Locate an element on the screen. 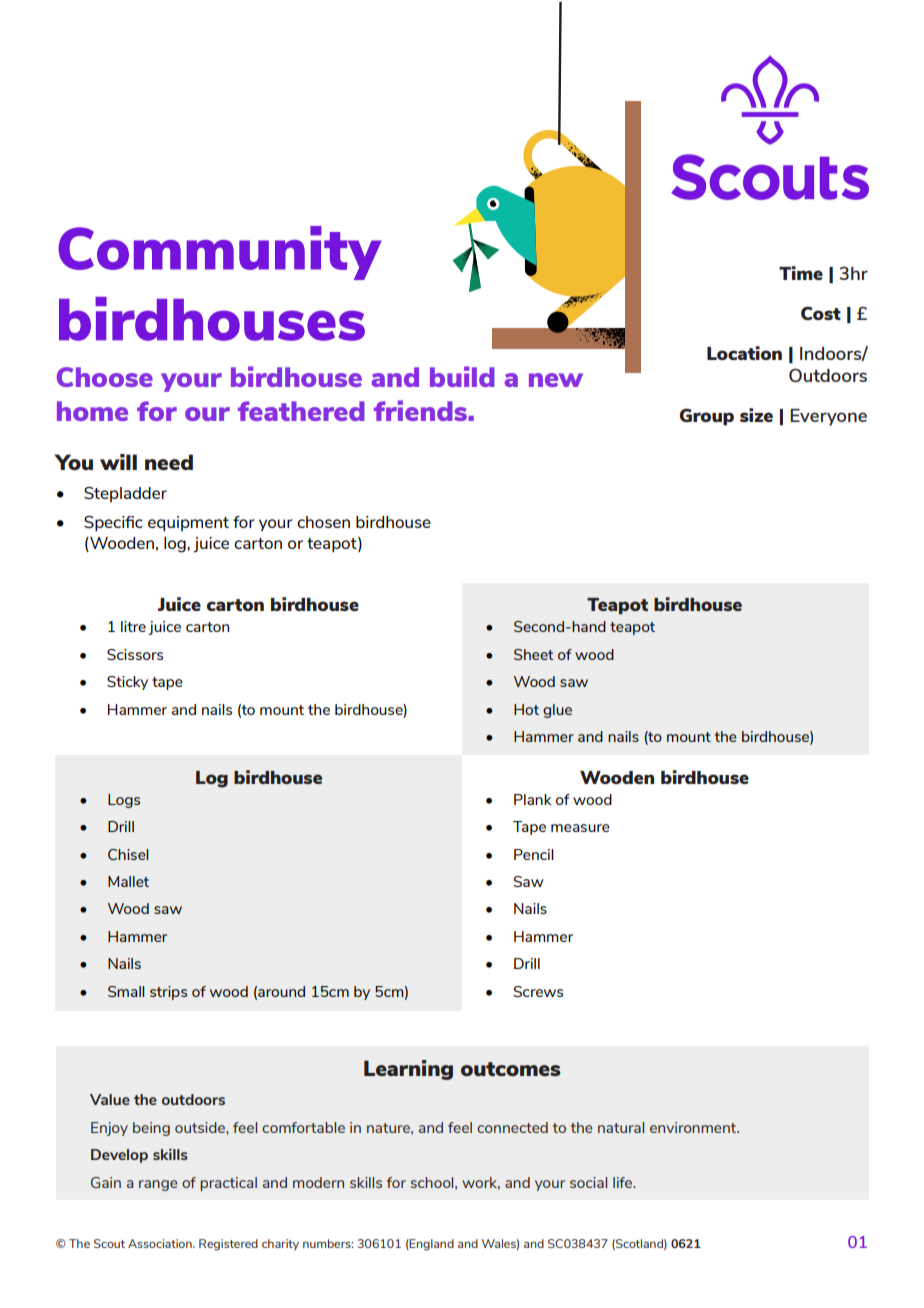  Time is located at coordinates (801, 273).
